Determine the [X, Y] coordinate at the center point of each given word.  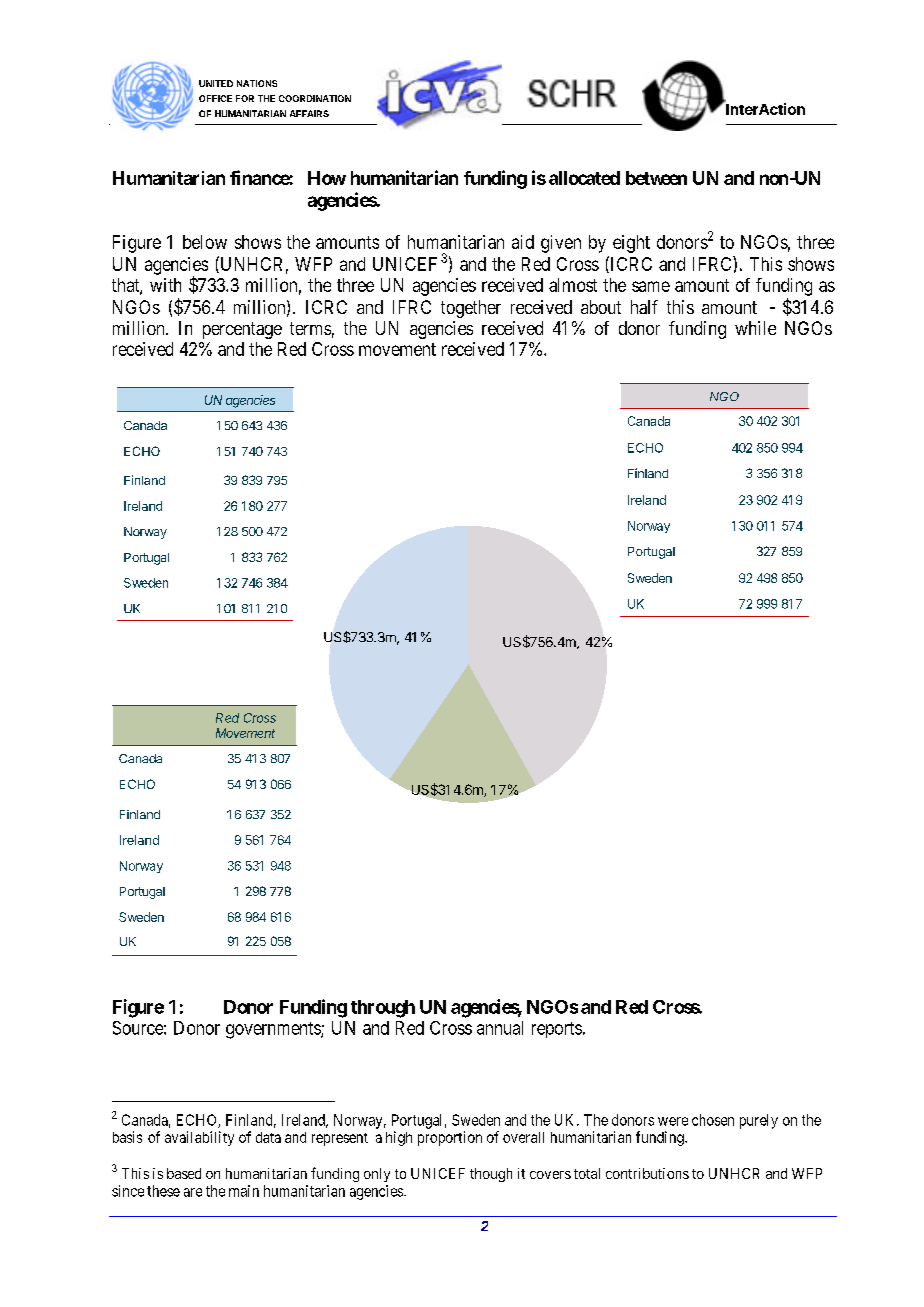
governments [274, 1030]
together [471, 309]
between [656, 178]
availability [199, 1138]
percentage [242, 330]
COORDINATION [315, 98]
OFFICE [215, 98]
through [383, 1009]
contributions [647, 1173]
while [755, 328]
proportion [450, 1138]
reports [557, 1030]
